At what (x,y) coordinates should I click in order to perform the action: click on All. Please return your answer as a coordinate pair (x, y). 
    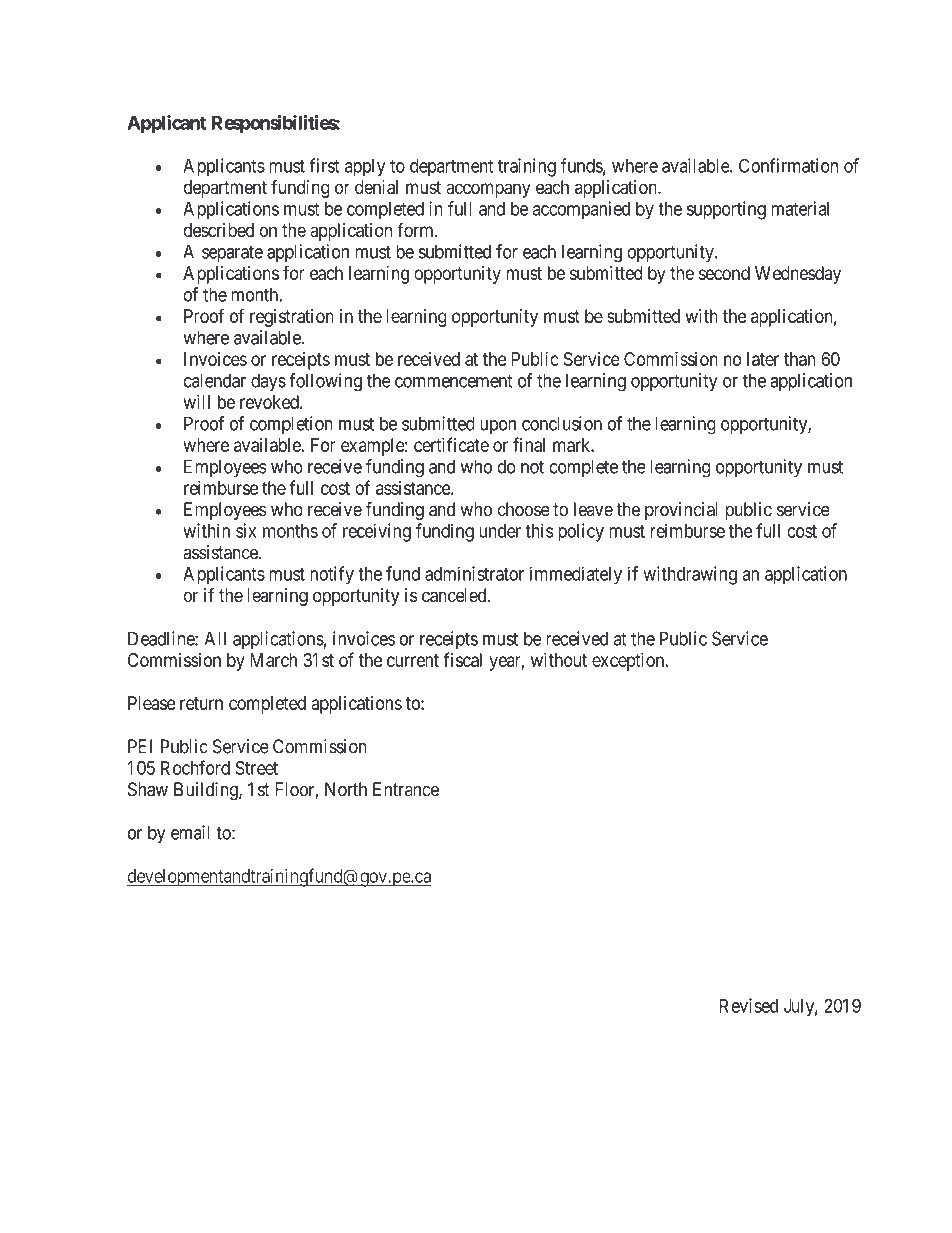
    Looking at the image, I should click on (215, 638).
